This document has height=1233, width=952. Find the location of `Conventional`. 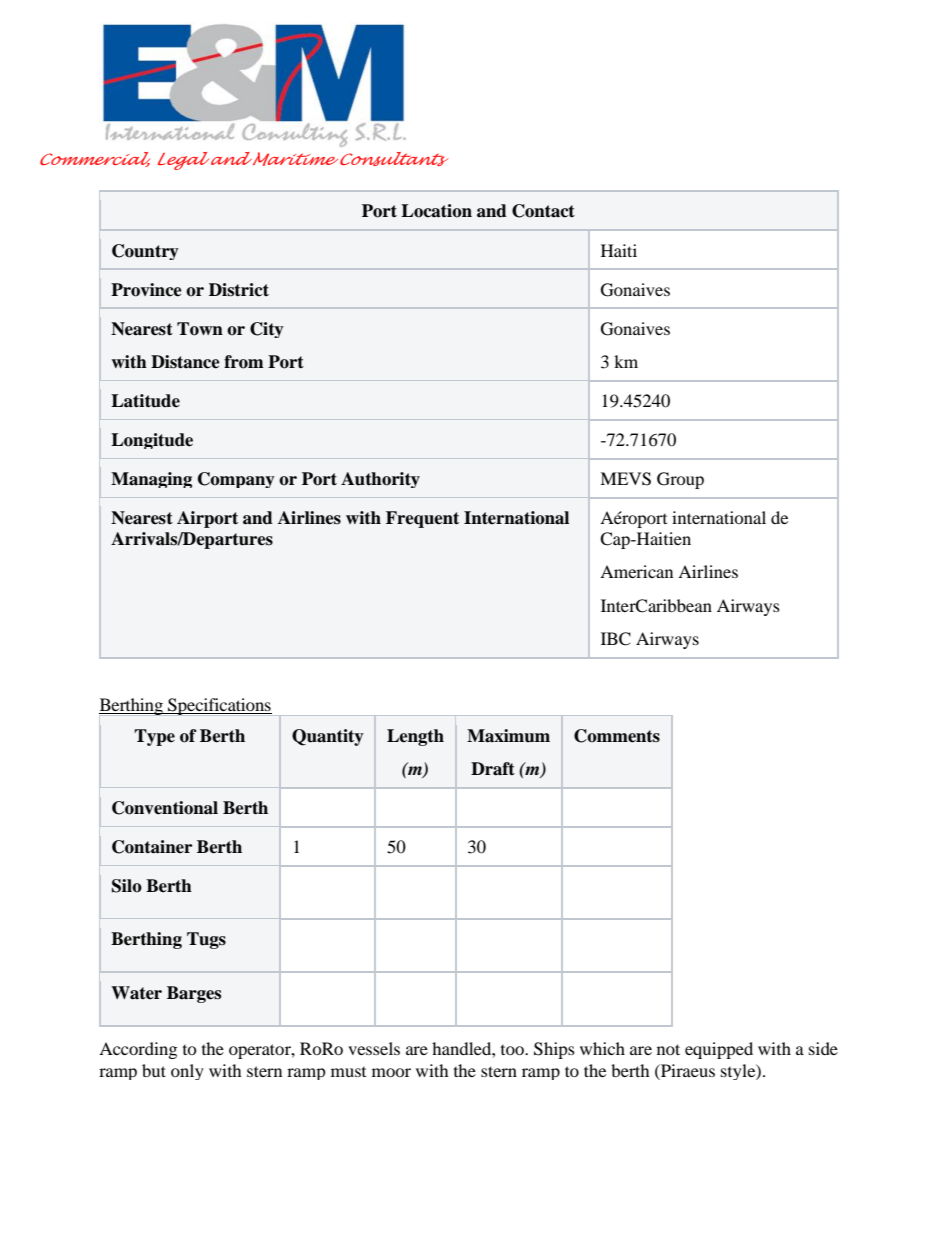

Conventional is located at coordinates (165, 808).
